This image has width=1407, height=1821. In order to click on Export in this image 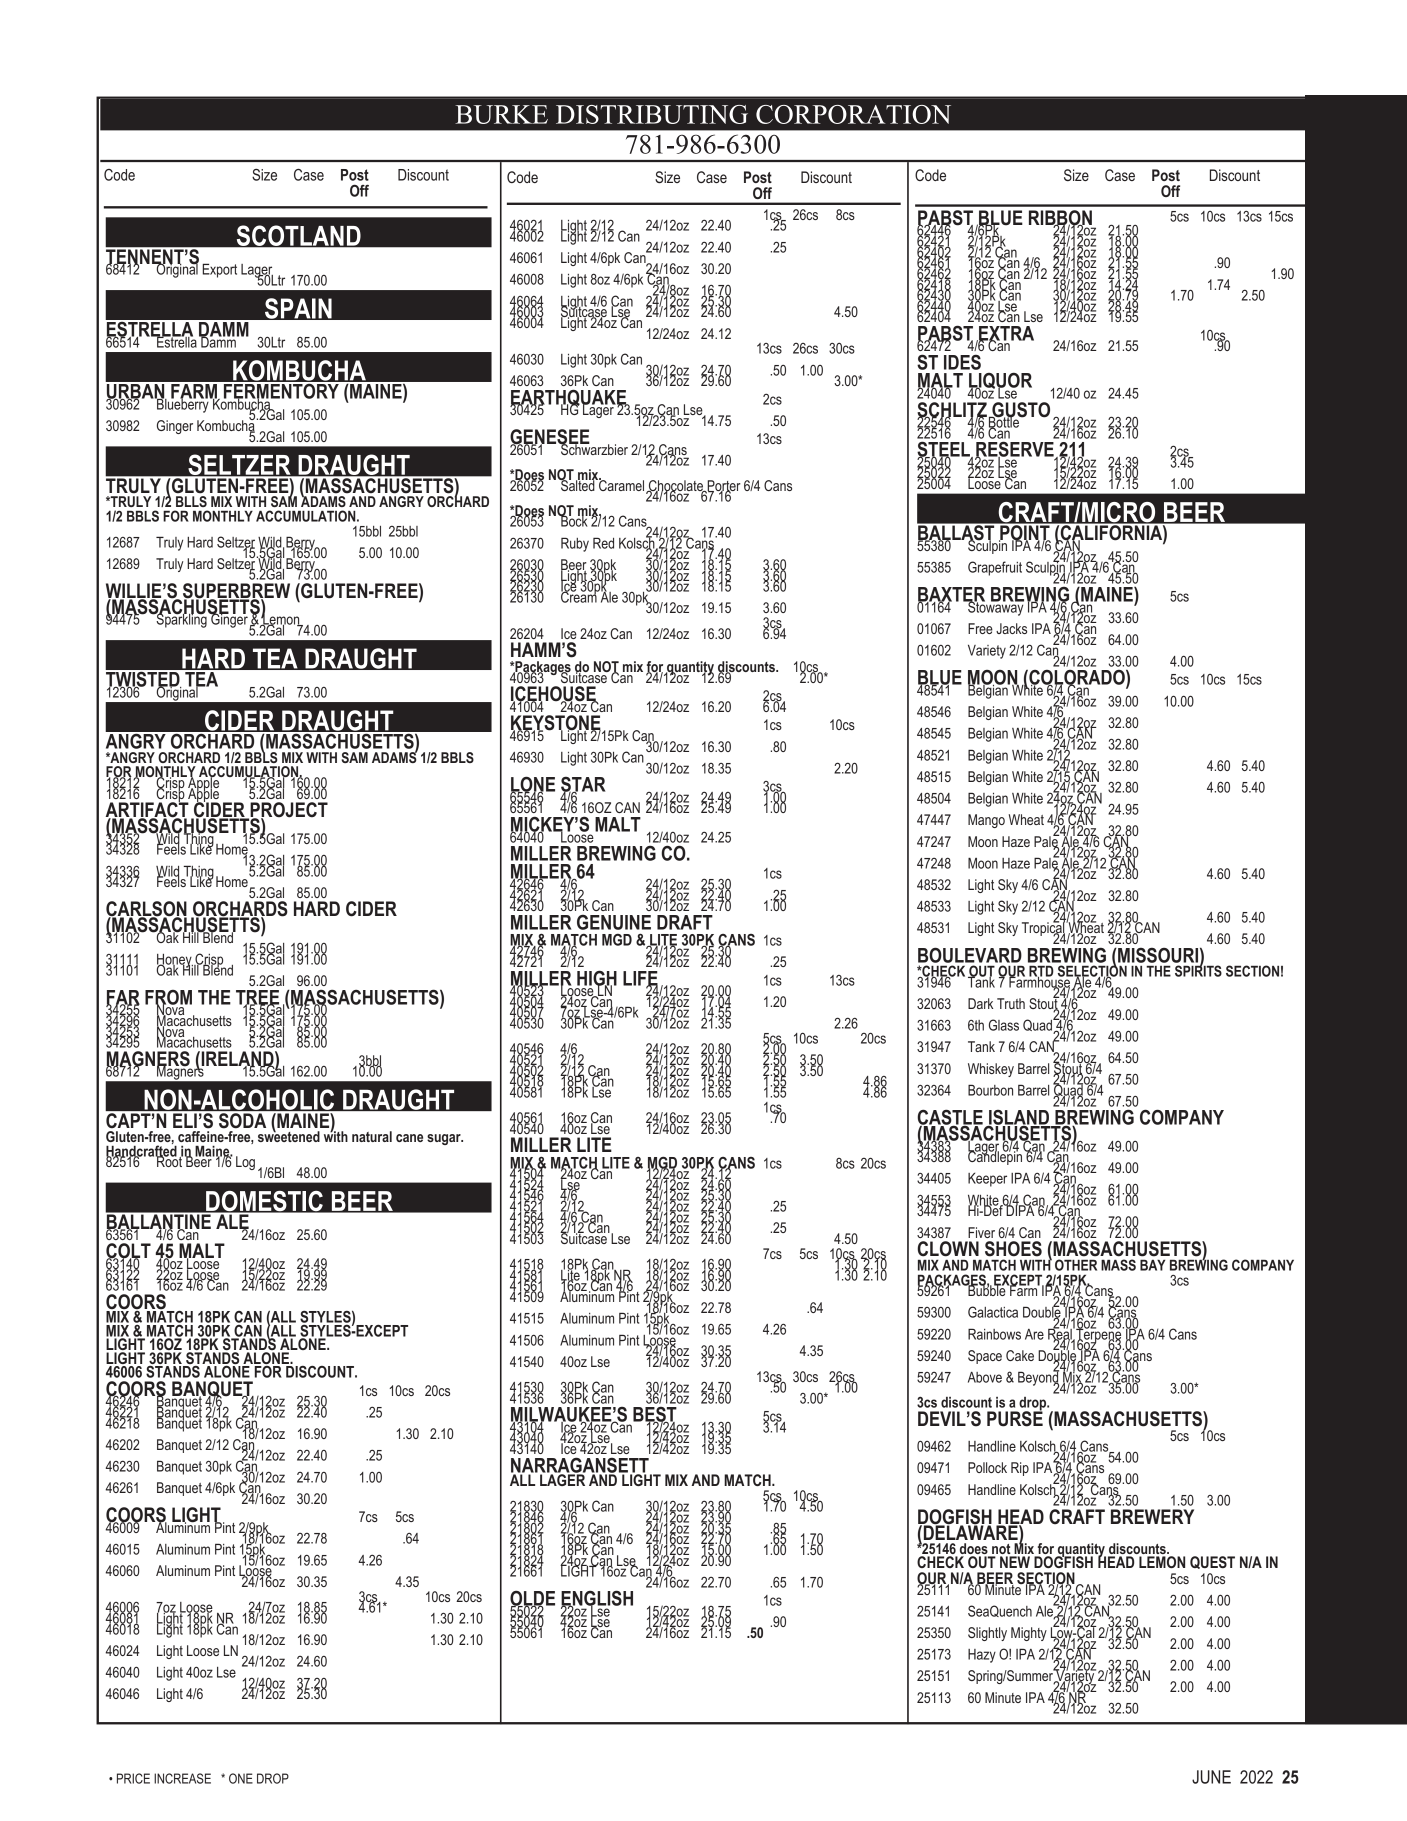, I will do `click(219, 270)`.
